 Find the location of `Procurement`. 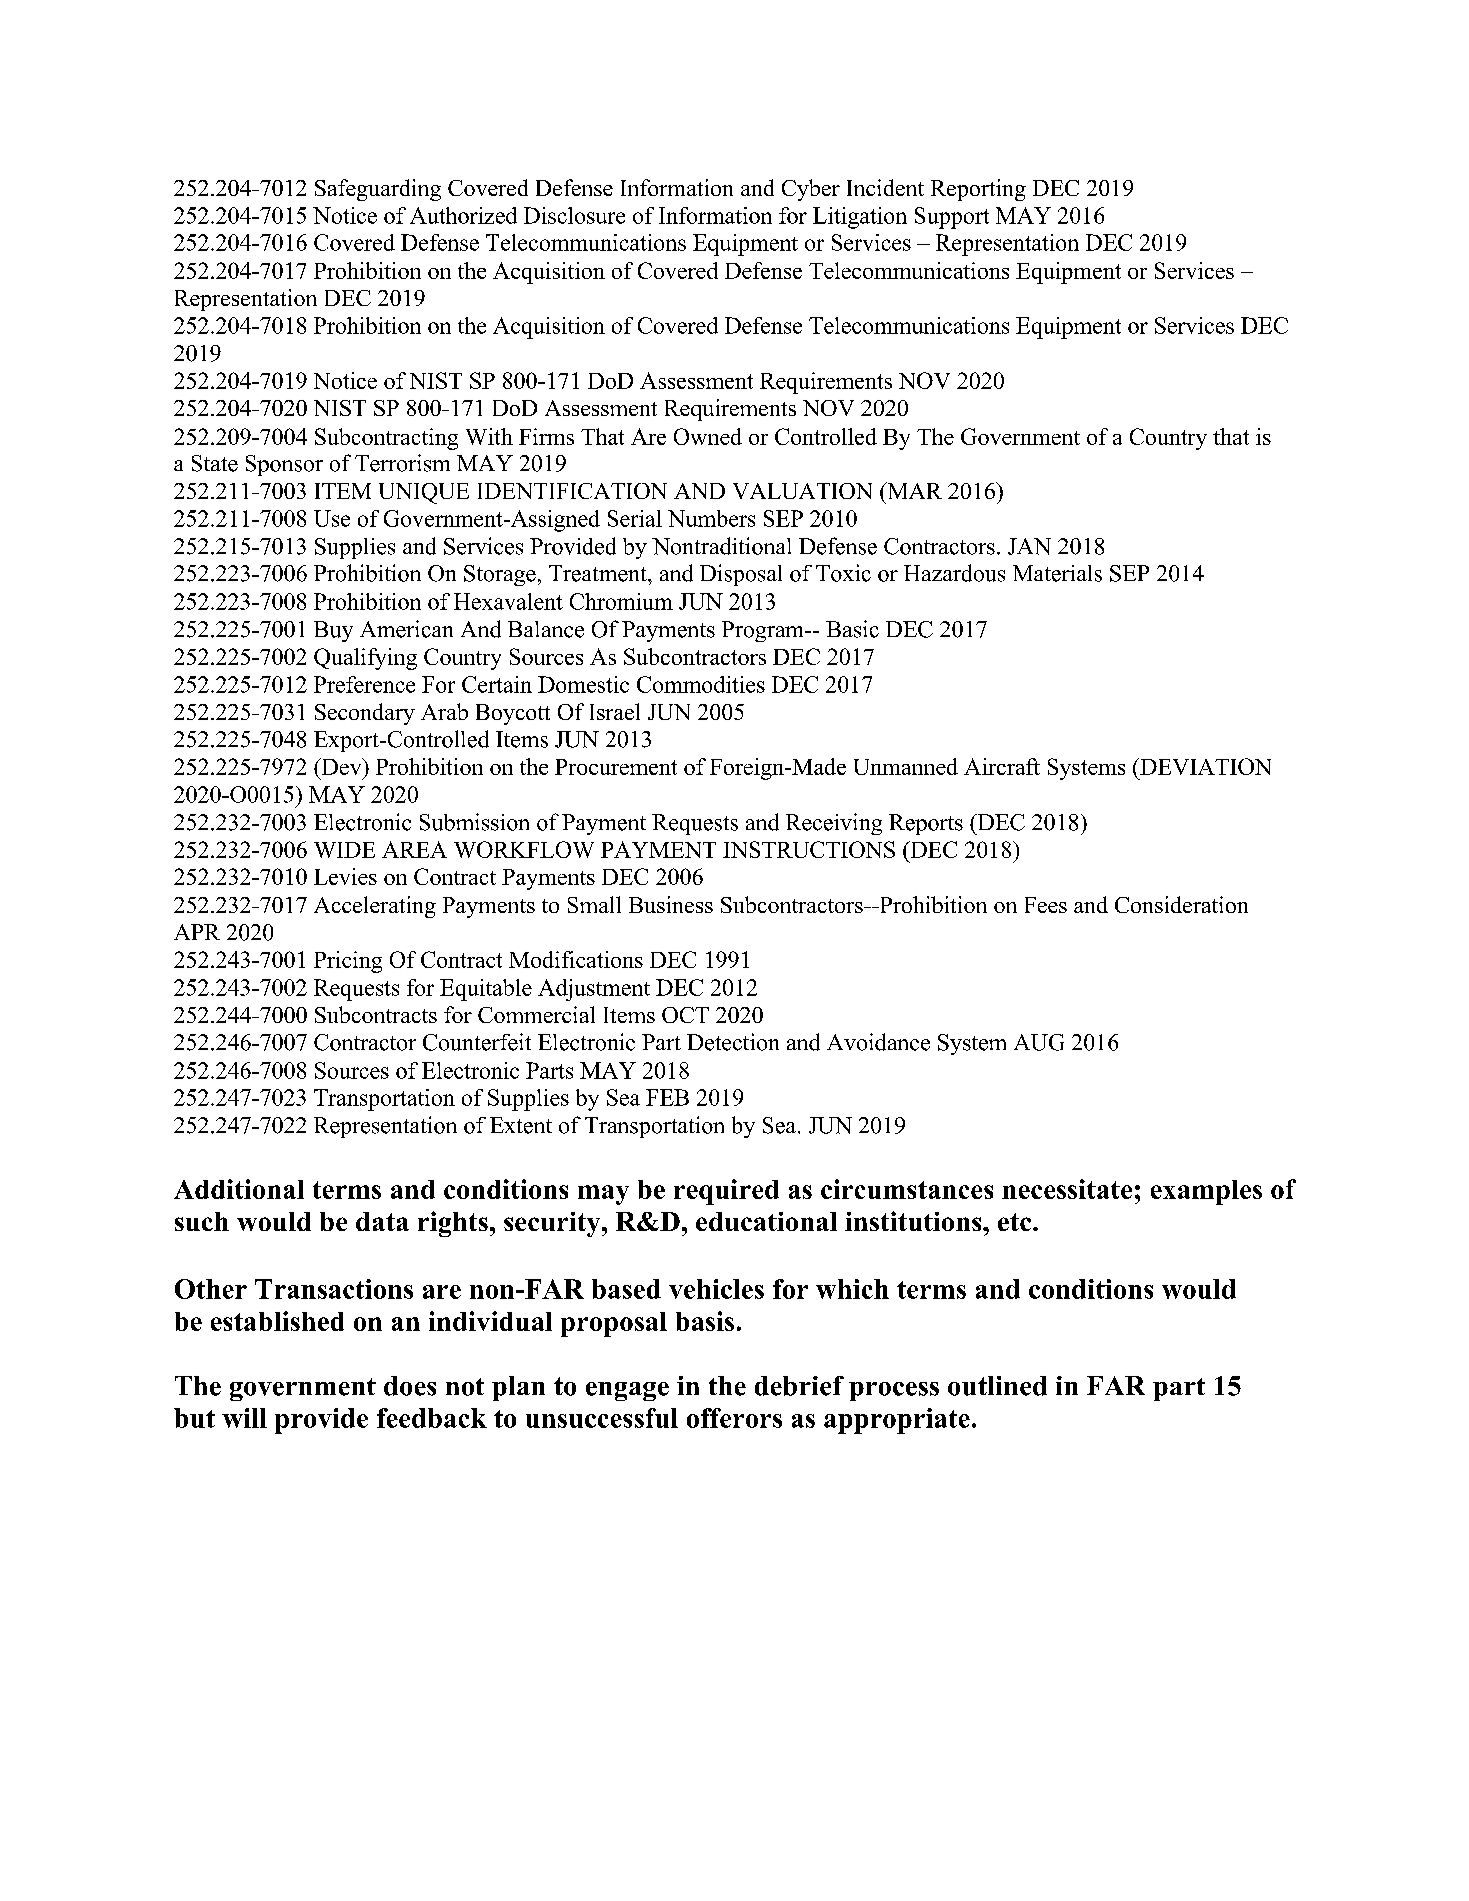

Procurement is located at coordinates (616, 767).
